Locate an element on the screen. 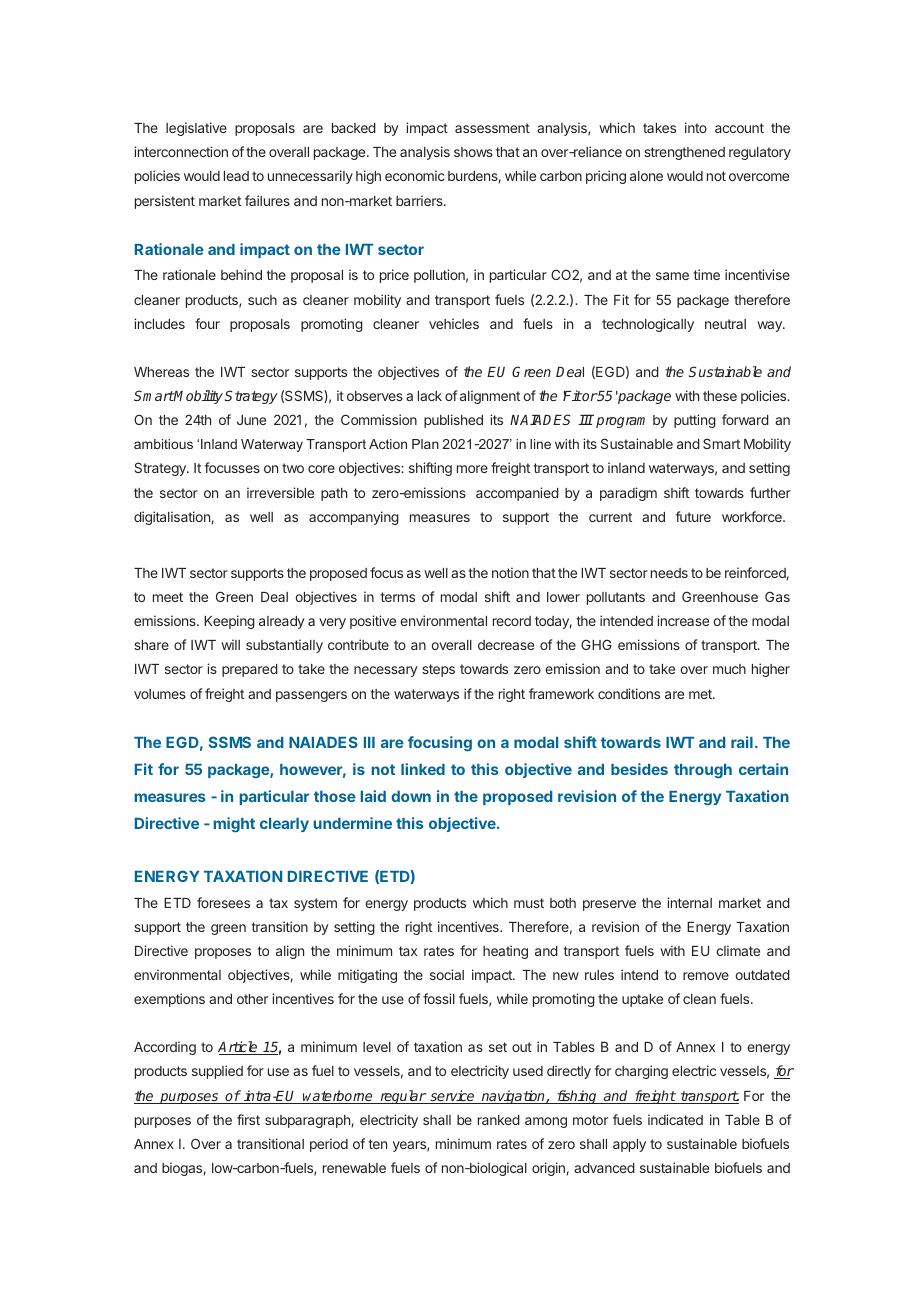 The height and width of the screenshot is (1308, 924). will is located at coordinates (230, 644).
